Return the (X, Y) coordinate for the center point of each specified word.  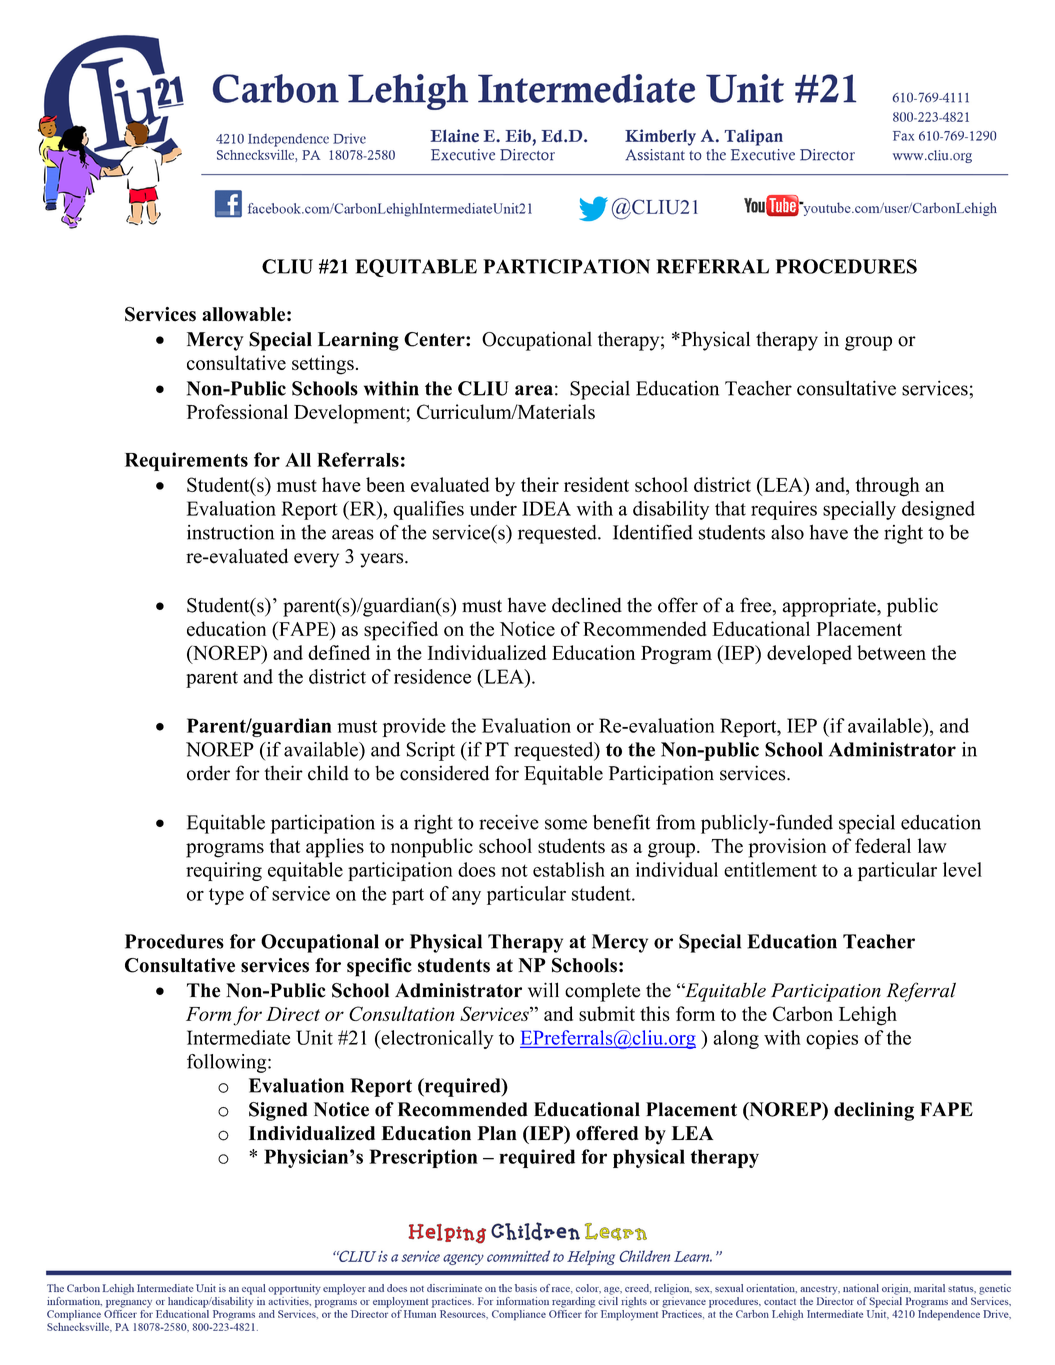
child (328, 773)
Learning (358, 341)
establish (569, 869)
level (962, 869)
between (891, 652)
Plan (497, 1133)
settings (323, 365)
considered (444, 773)
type (226, 896)
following (228, 1063)
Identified (653, 532)
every (316, 560)
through (888, 487)
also (787, 532)
